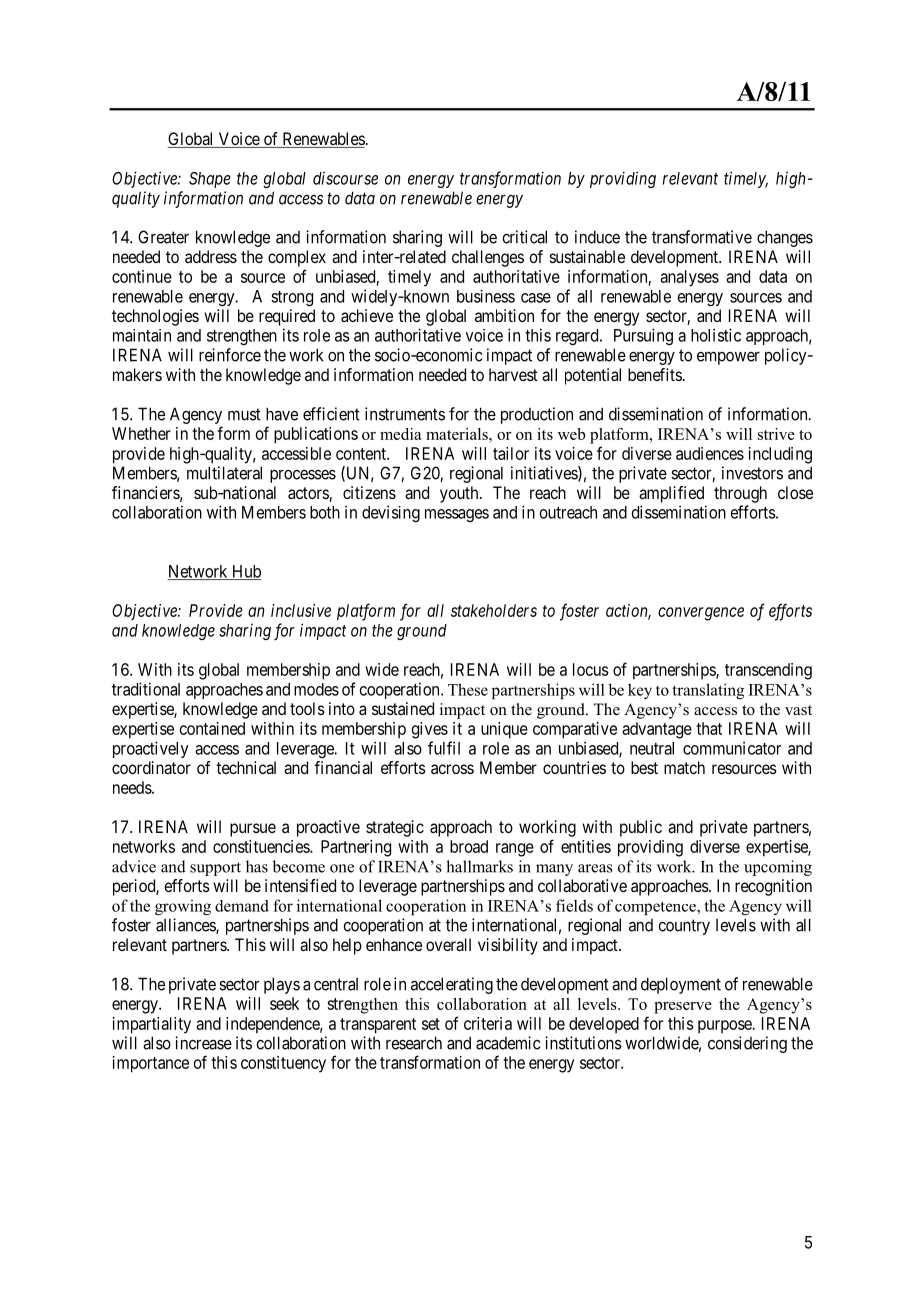  I want to click on critical, so click(524, 237).
